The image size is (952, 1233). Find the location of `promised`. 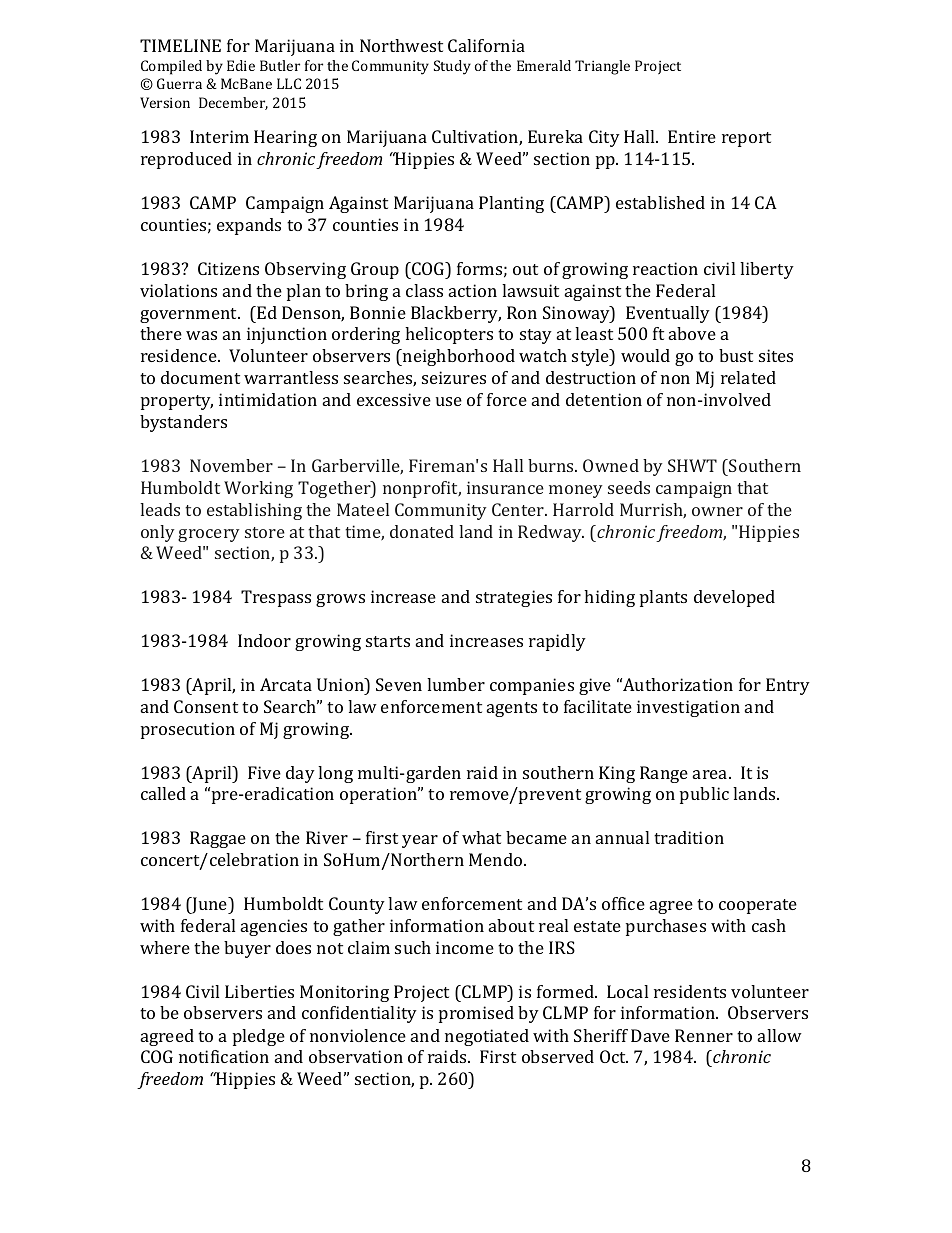

promised is located at coordinates (476, 1014).
